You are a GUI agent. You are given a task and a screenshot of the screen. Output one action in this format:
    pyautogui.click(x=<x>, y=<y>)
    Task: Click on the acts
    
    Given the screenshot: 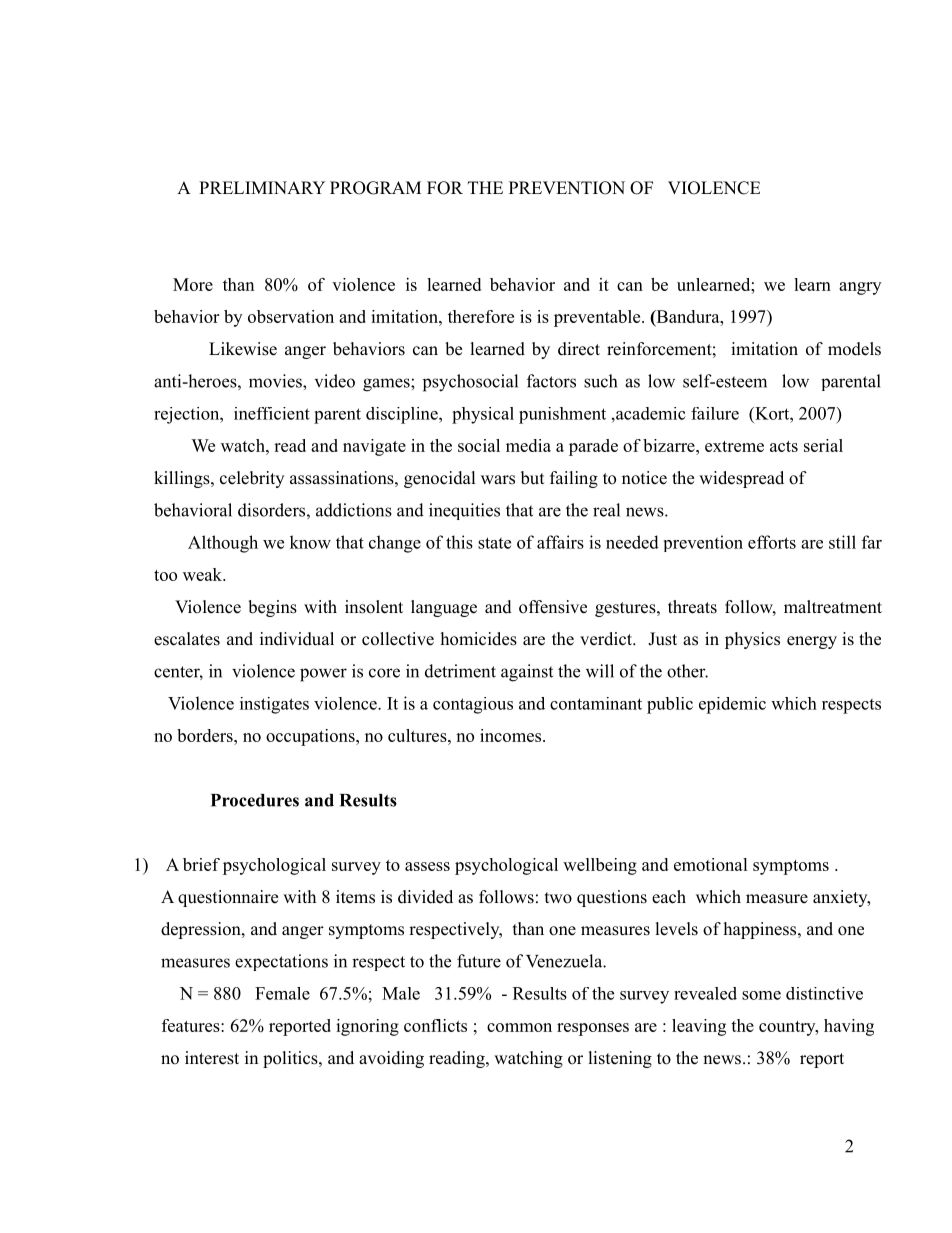 What is the action you would take?
    pyautogui.click(x=784, y=446)
